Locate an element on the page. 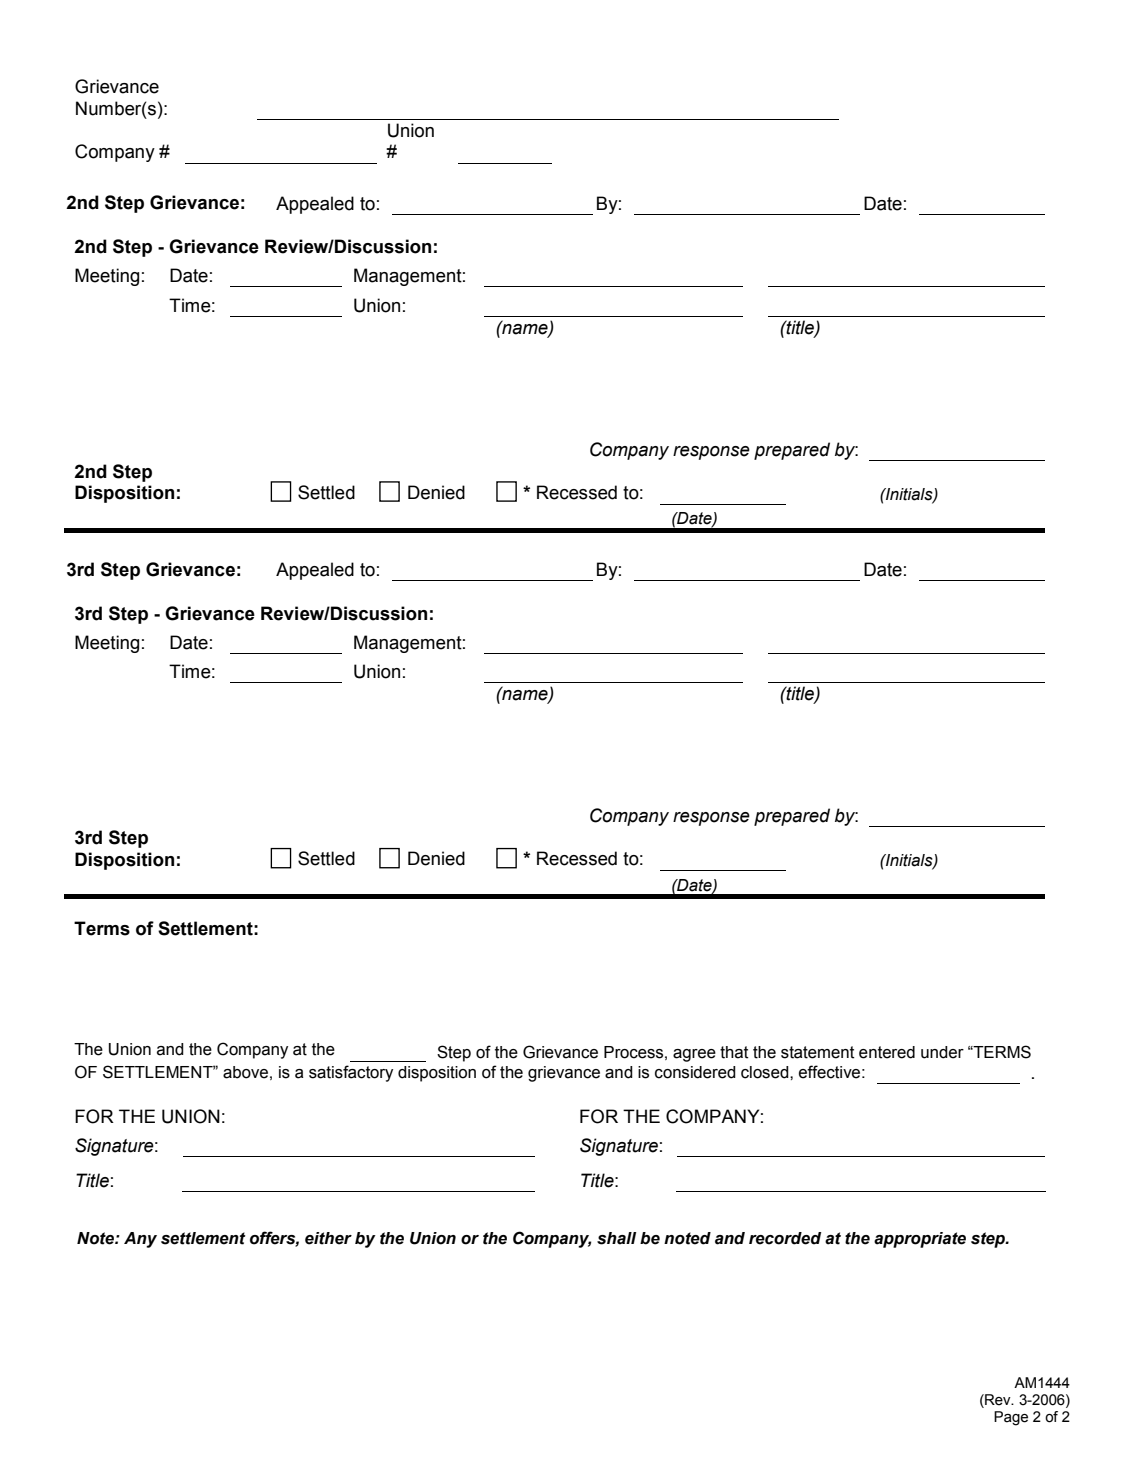 The width and height of the document is (1137, 1472). agree is located at coordinates (694, 1055).
